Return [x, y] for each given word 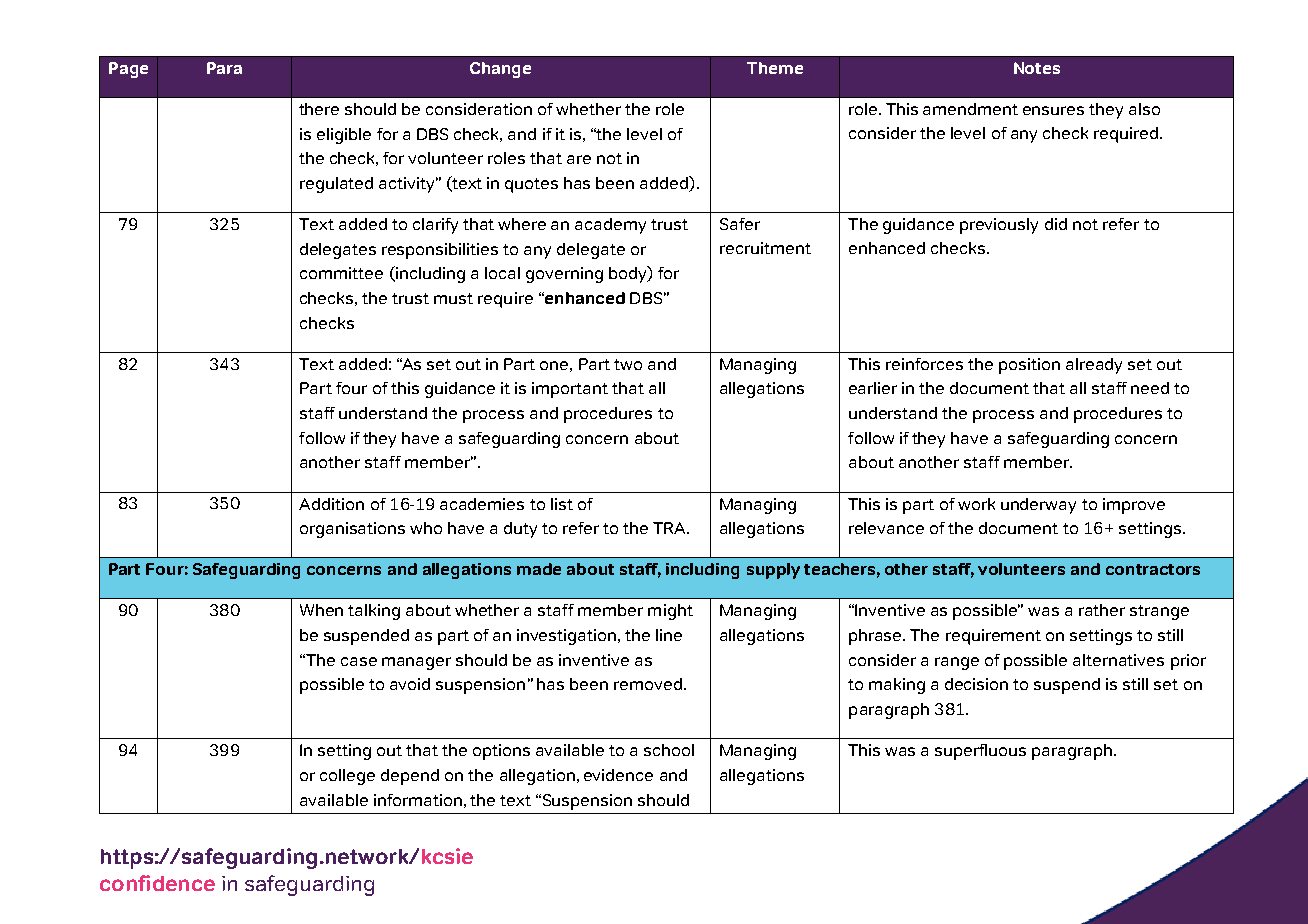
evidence [618, 775]
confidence [157, 883]
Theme [775, 68]
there [319, 109]
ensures [1053, 110]
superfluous [980, 752]
